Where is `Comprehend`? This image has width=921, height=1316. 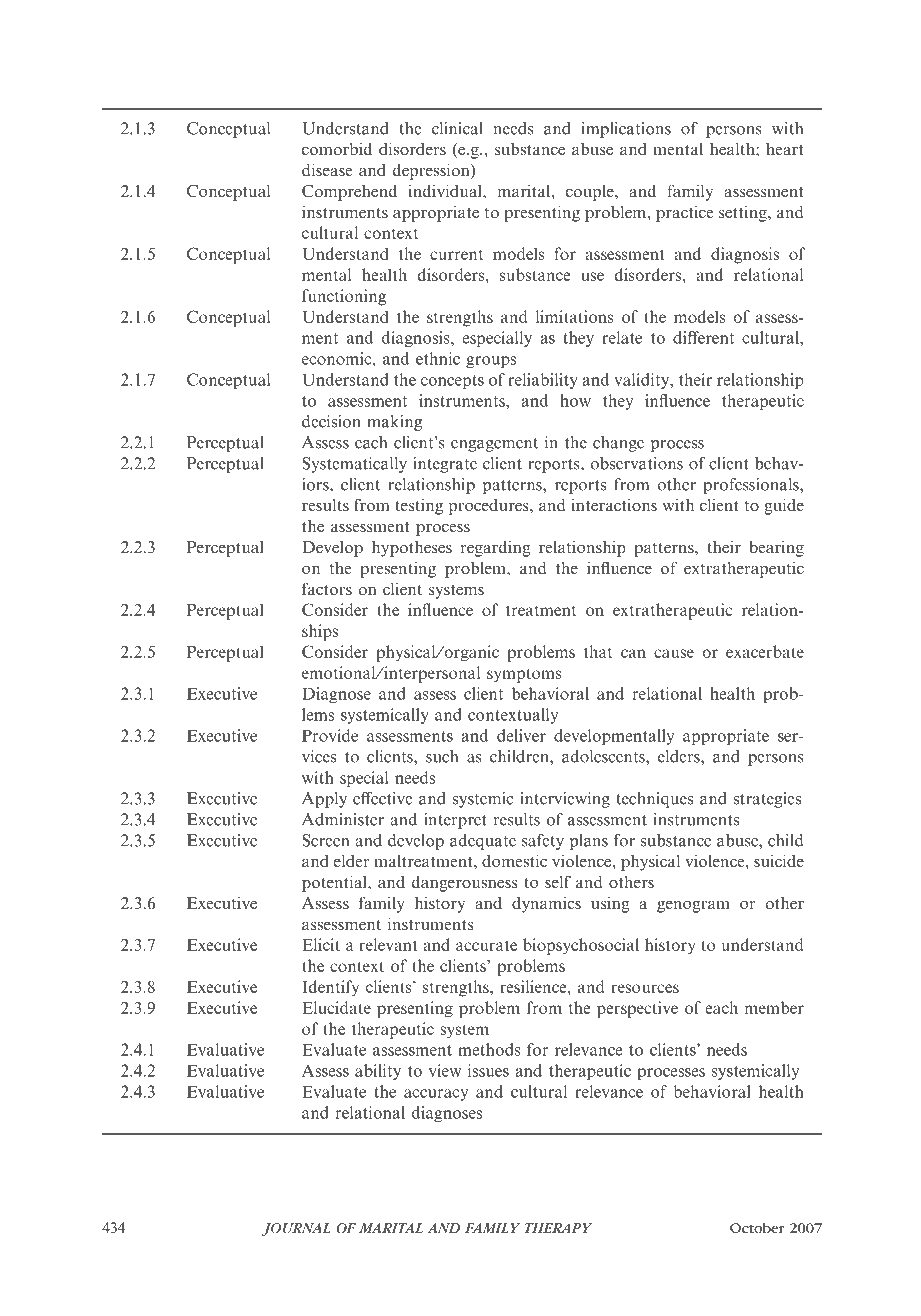 Comprehend is located at coordinates (349, 192).
